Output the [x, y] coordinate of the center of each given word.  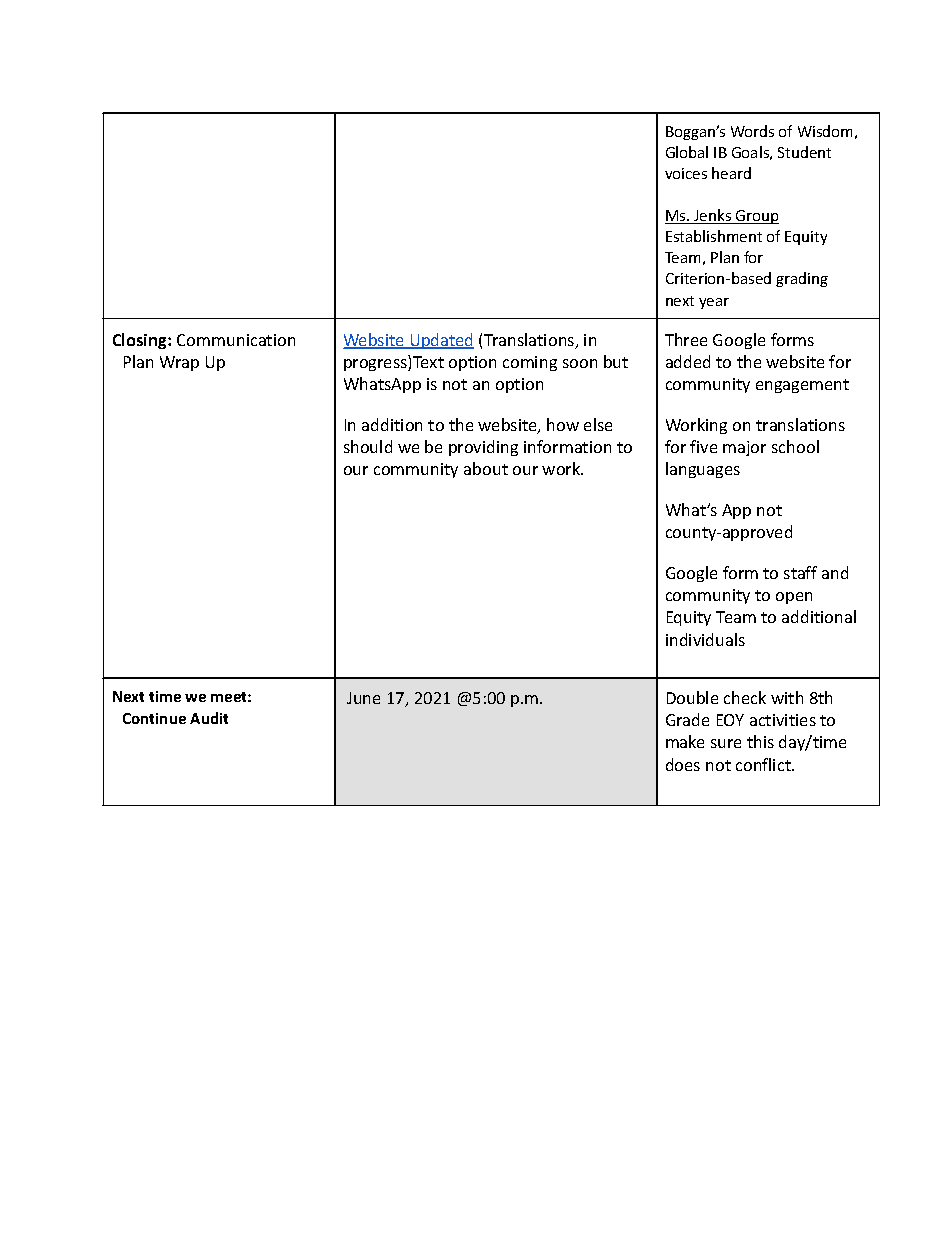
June [363, 698]
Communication [236, 340]
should [368, 446]
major [744, 448]
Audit [209, 718]
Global [687, 152]
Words [752, 131]
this [760, 741]
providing [483, 448]
